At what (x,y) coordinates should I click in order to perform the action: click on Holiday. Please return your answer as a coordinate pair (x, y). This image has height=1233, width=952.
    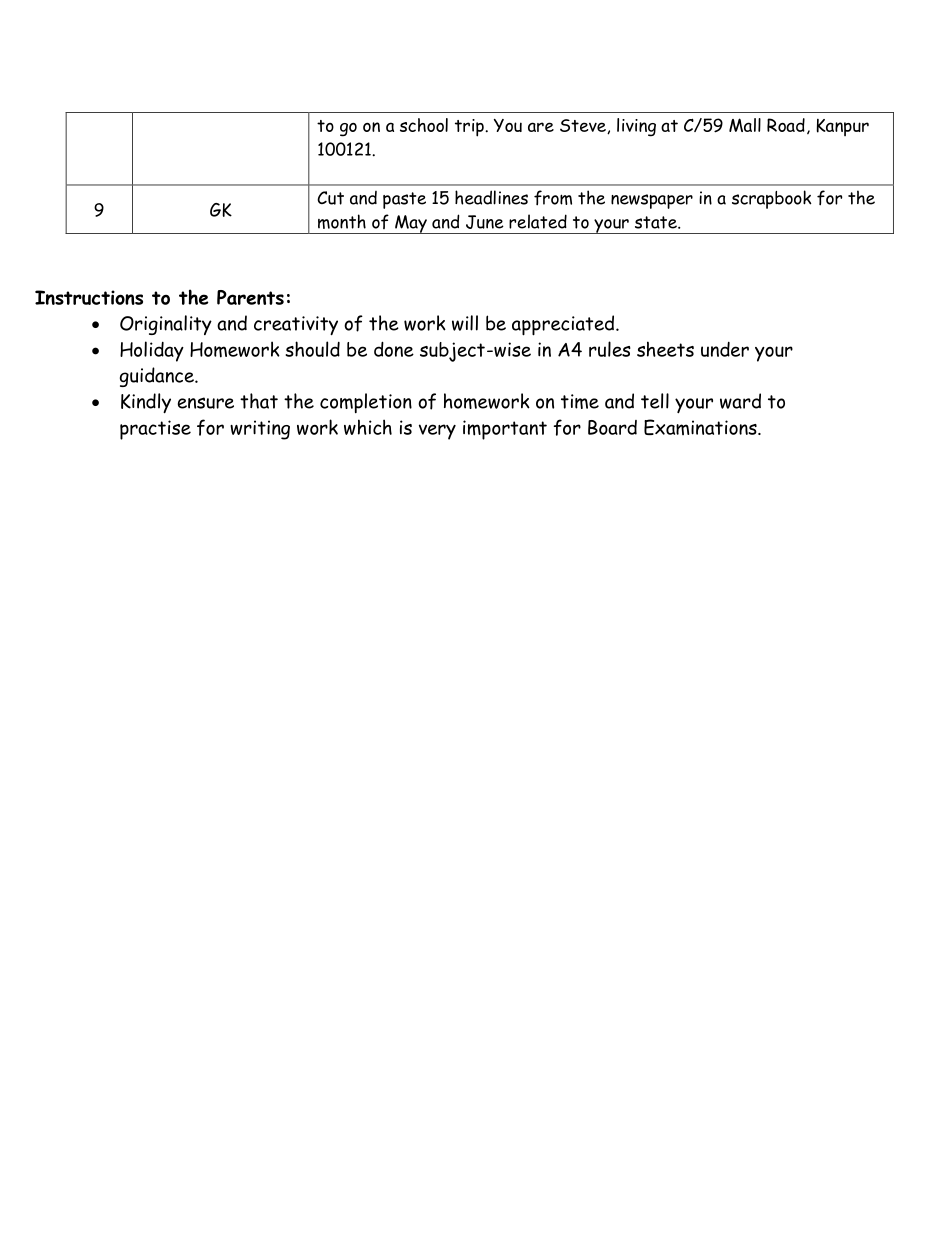
    Looking at the image, I should click on (152, 351).
